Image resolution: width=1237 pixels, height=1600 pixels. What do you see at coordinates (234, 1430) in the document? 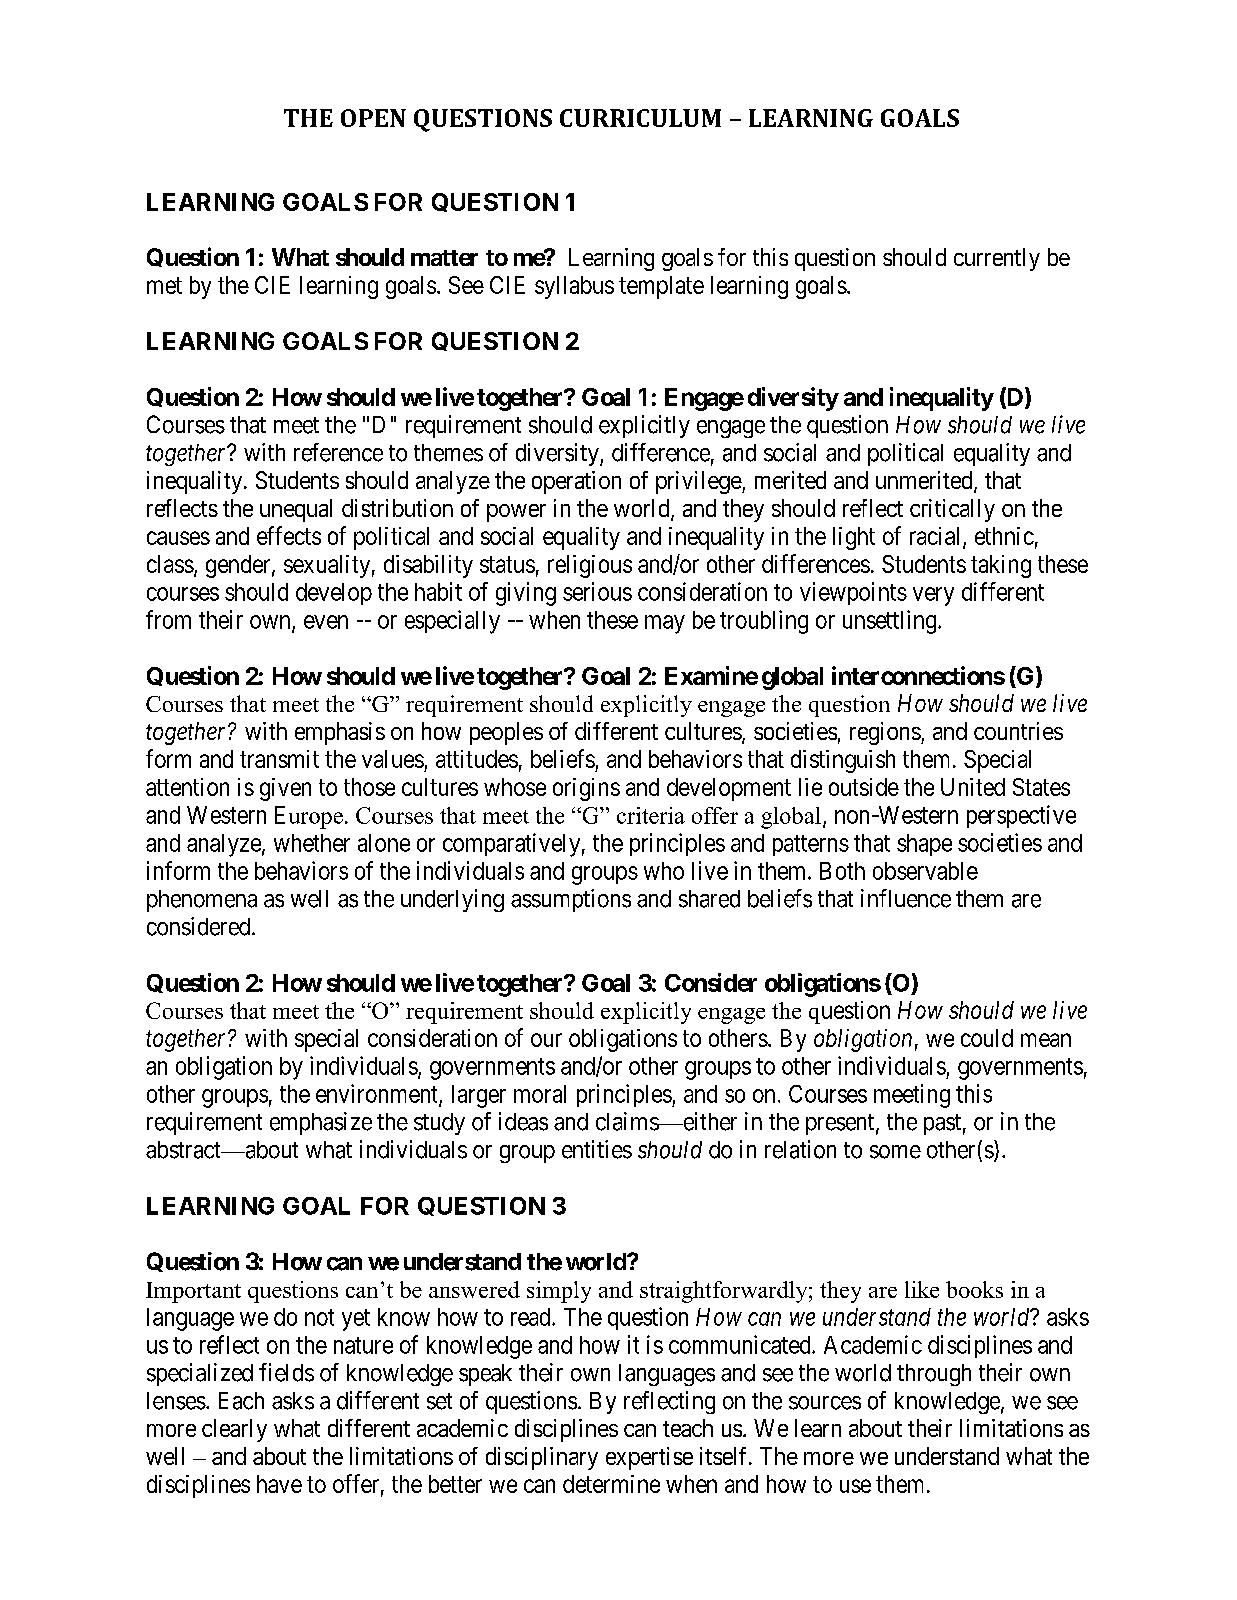
I see `clearly` at bounding box center [234, 1430].
